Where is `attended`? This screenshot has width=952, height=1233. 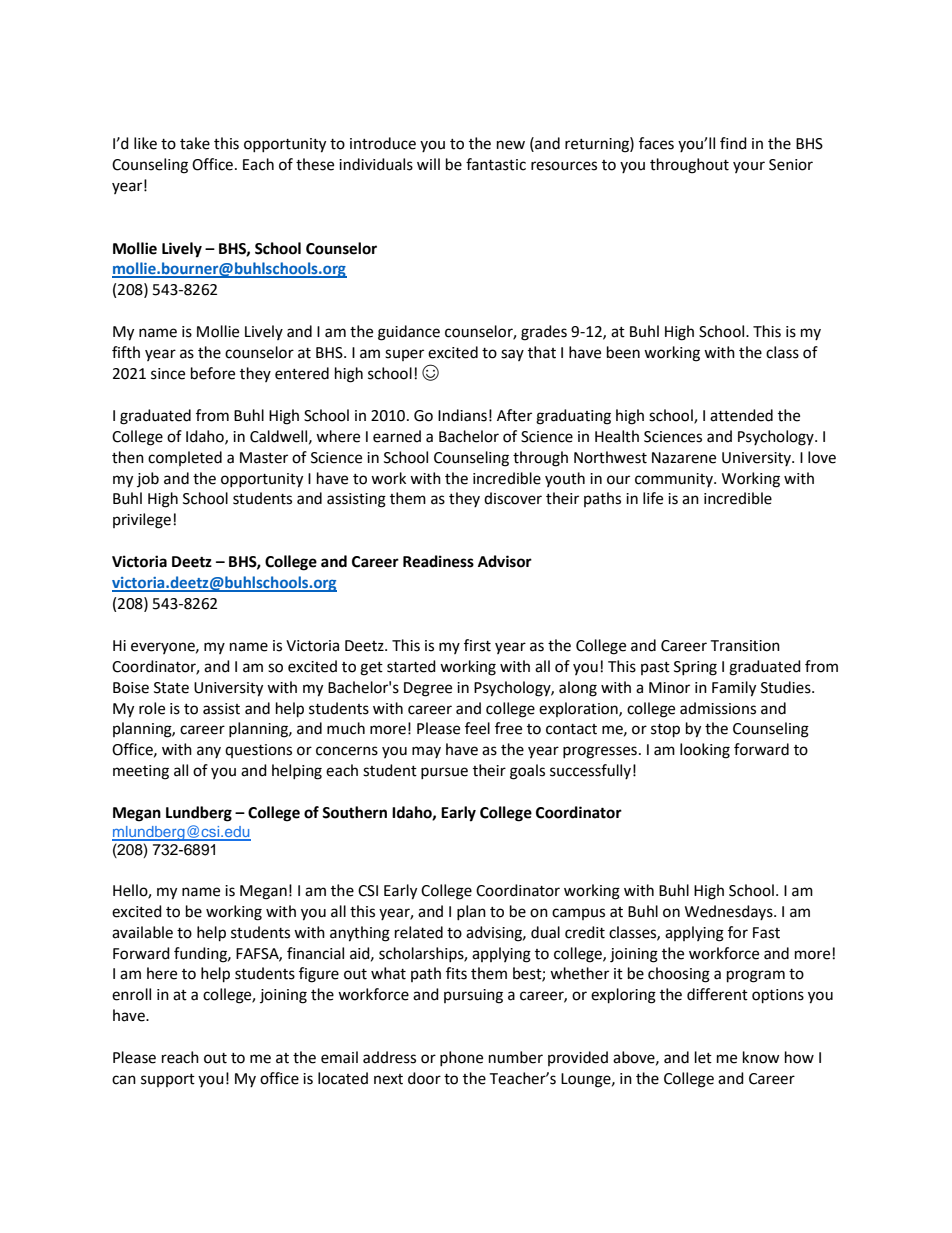 attended is located at coordinates (741, 415).
